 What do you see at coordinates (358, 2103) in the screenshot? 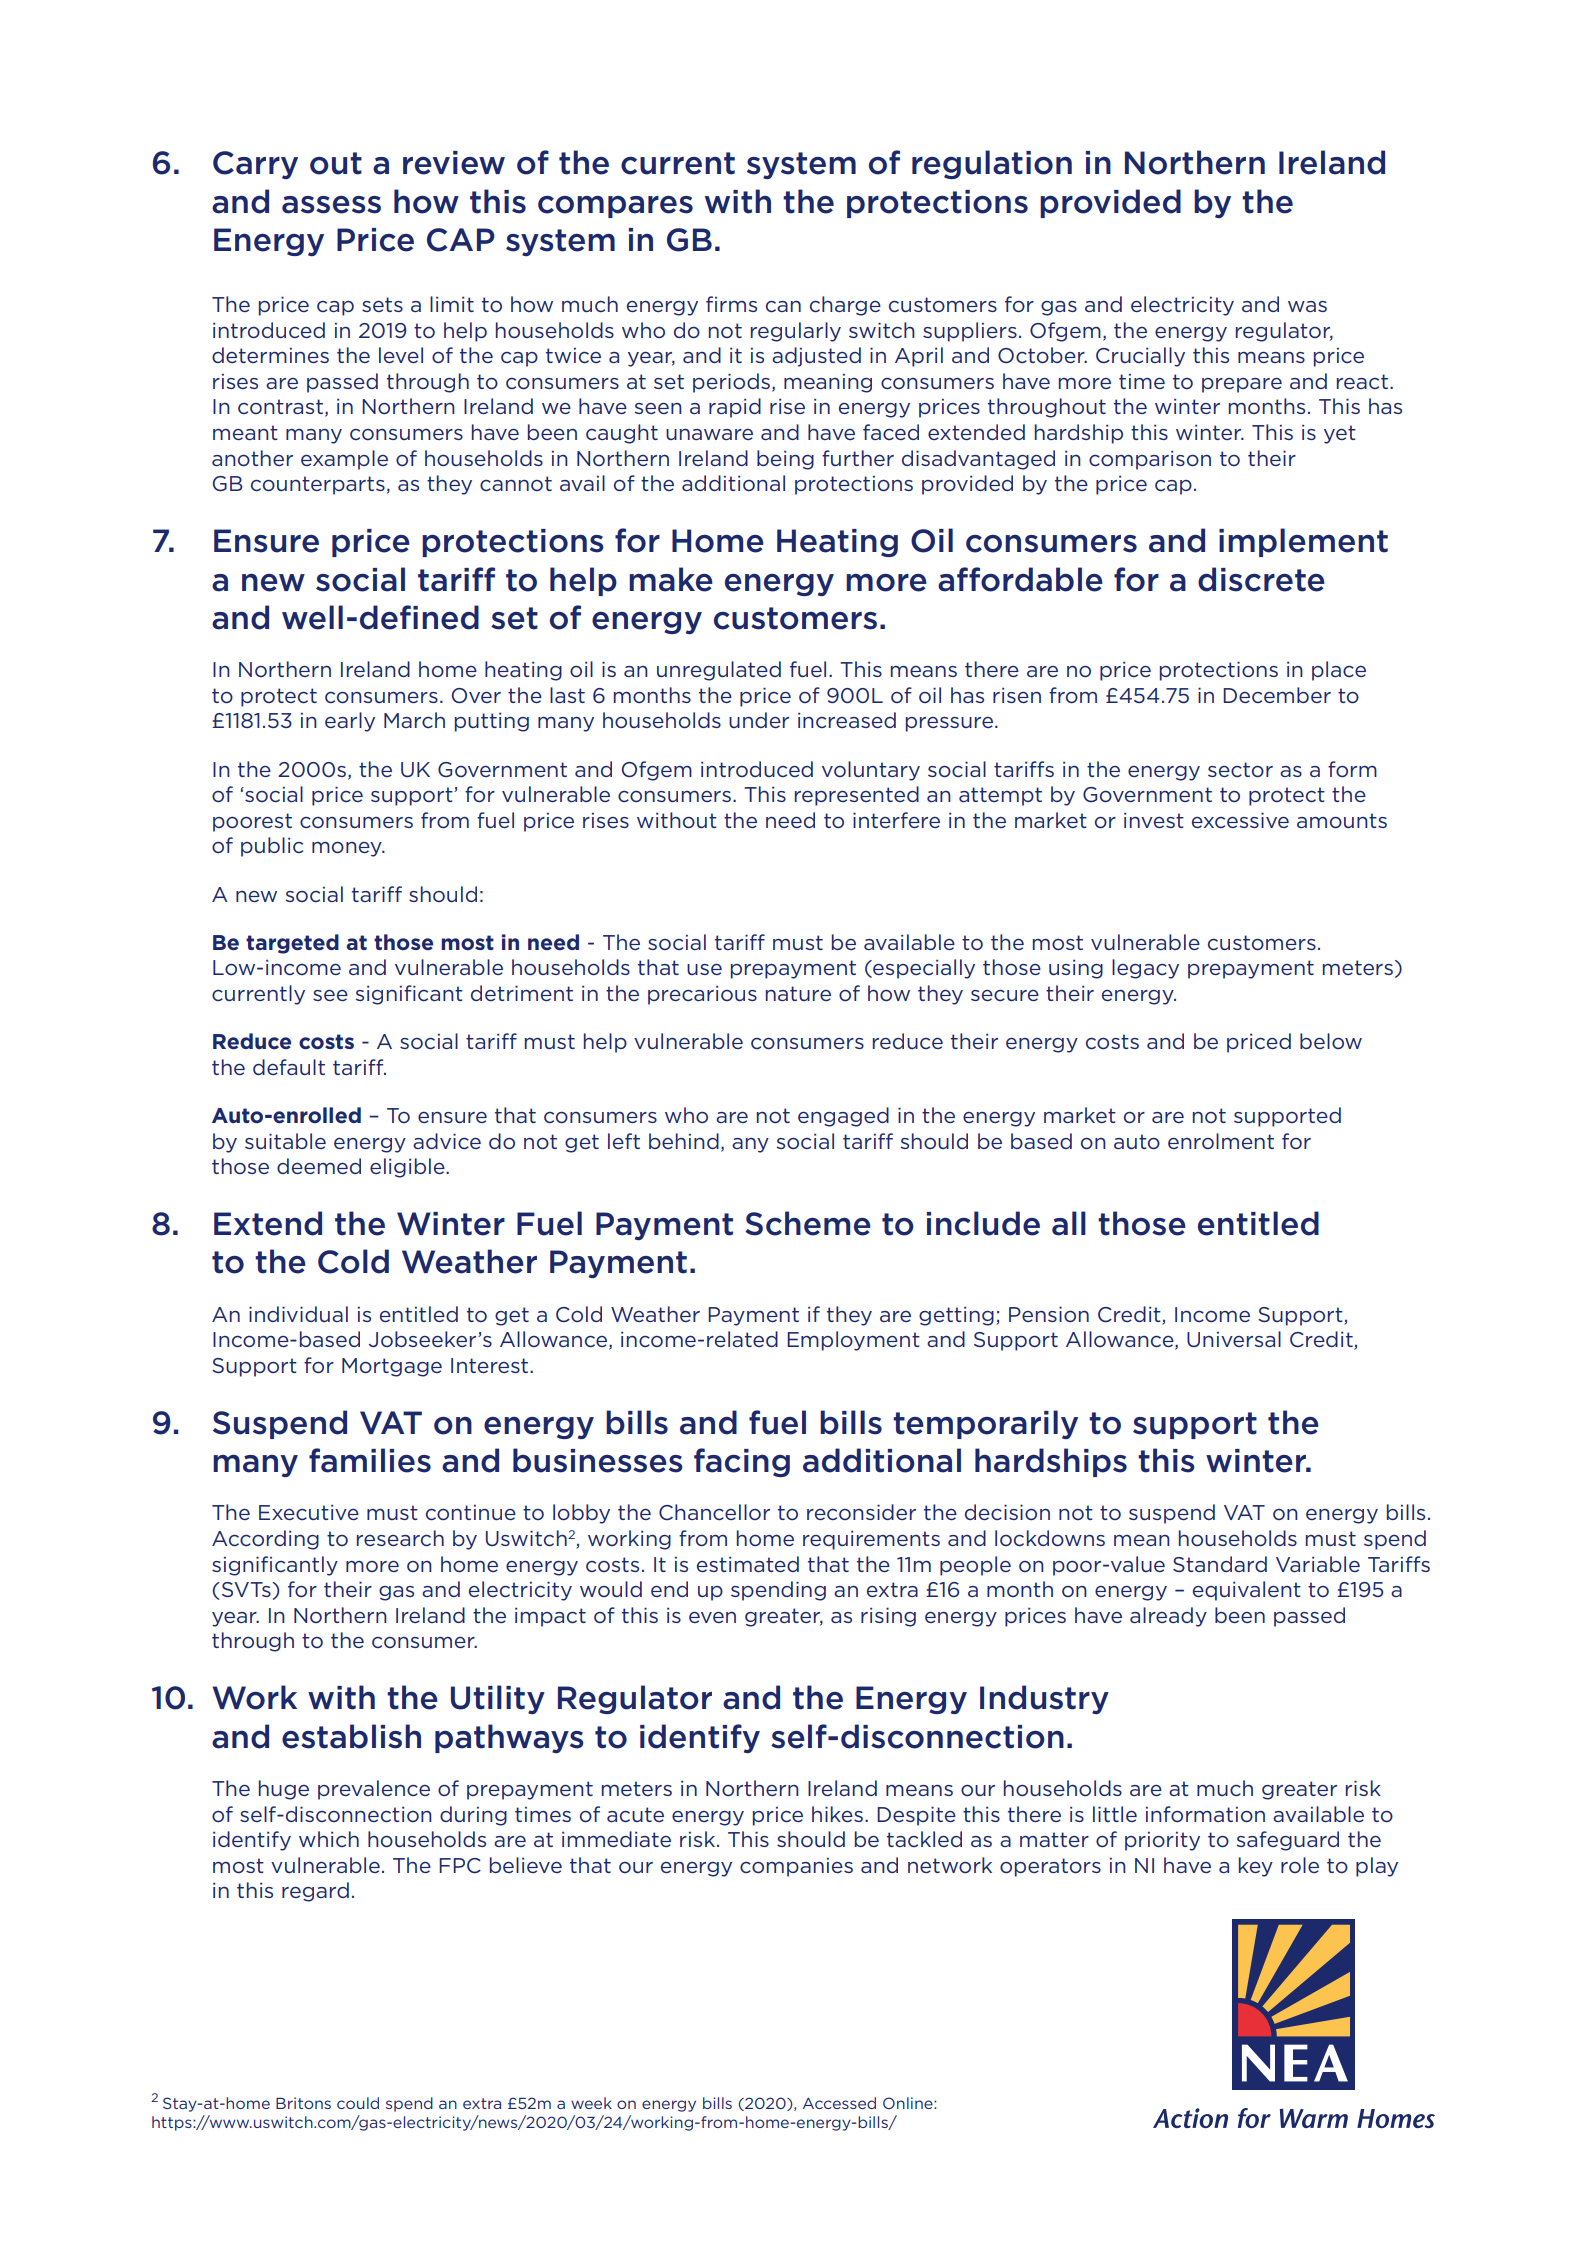
I see `could` at bounding box center [358, 2103].
